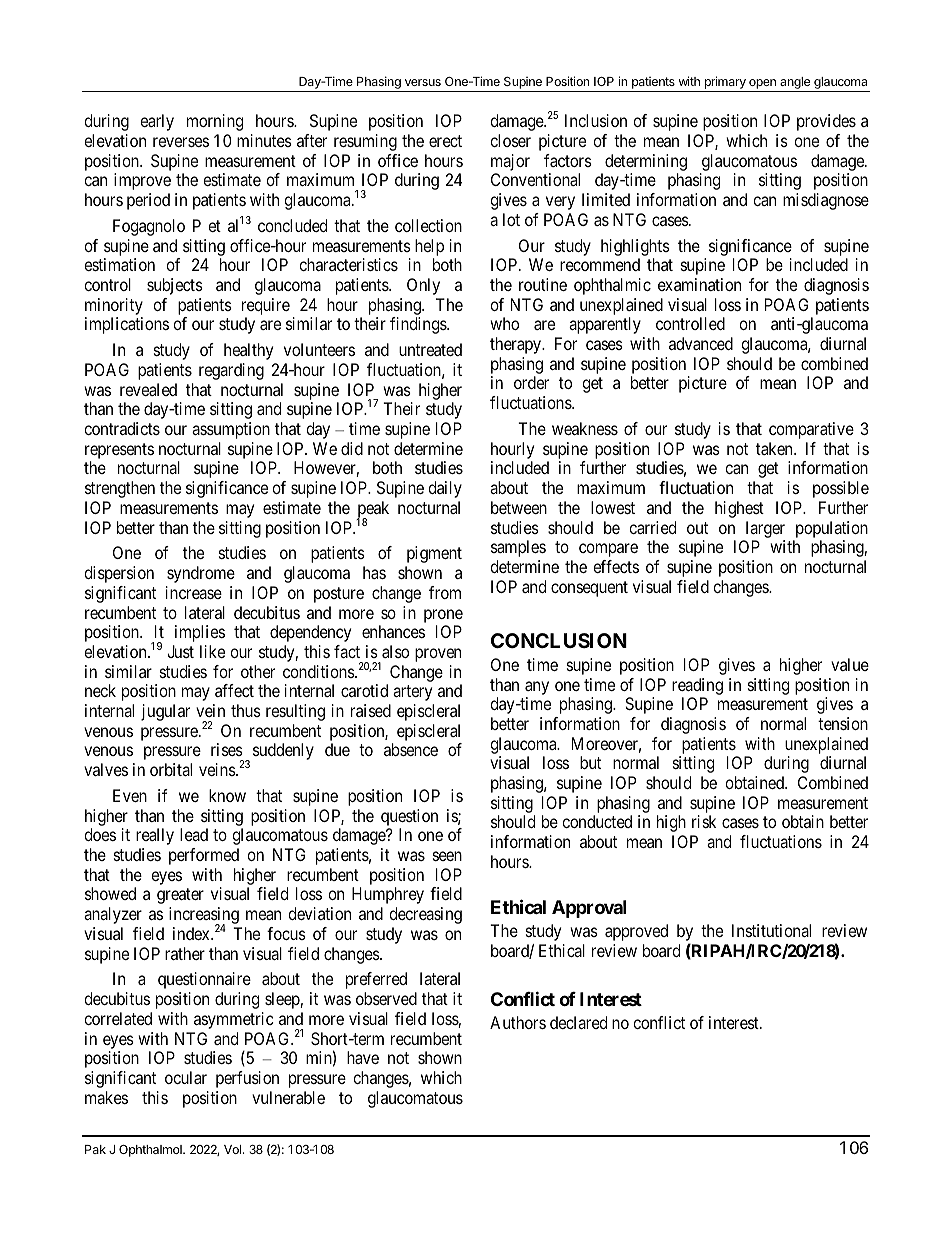  What do you see at coordinates (186, 1077) in the document?
I see `ocular` at bounding box center [186, 1077].
